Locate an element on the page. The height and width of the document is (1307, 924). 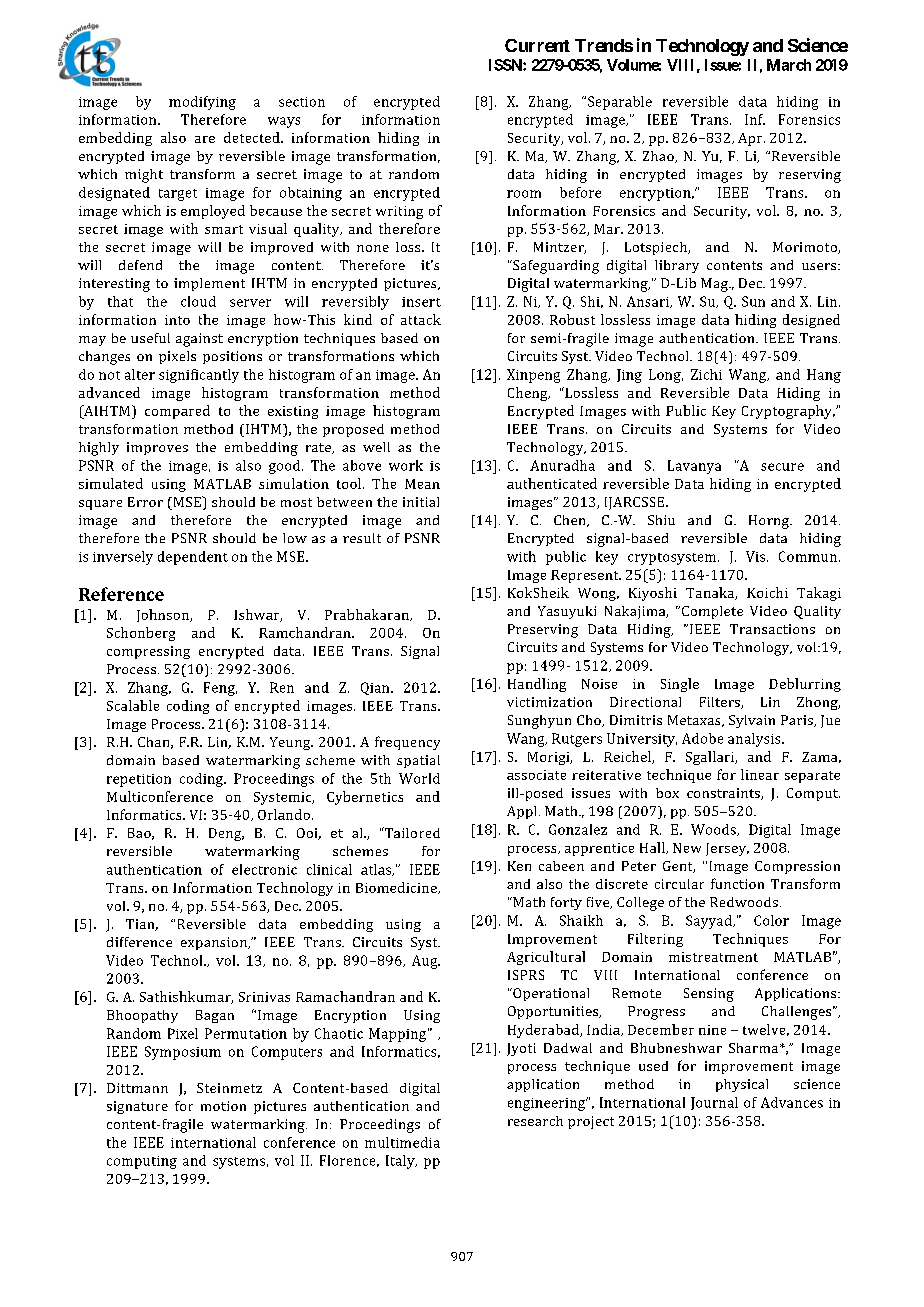
ISSN is located at coordinates (506, 65).
